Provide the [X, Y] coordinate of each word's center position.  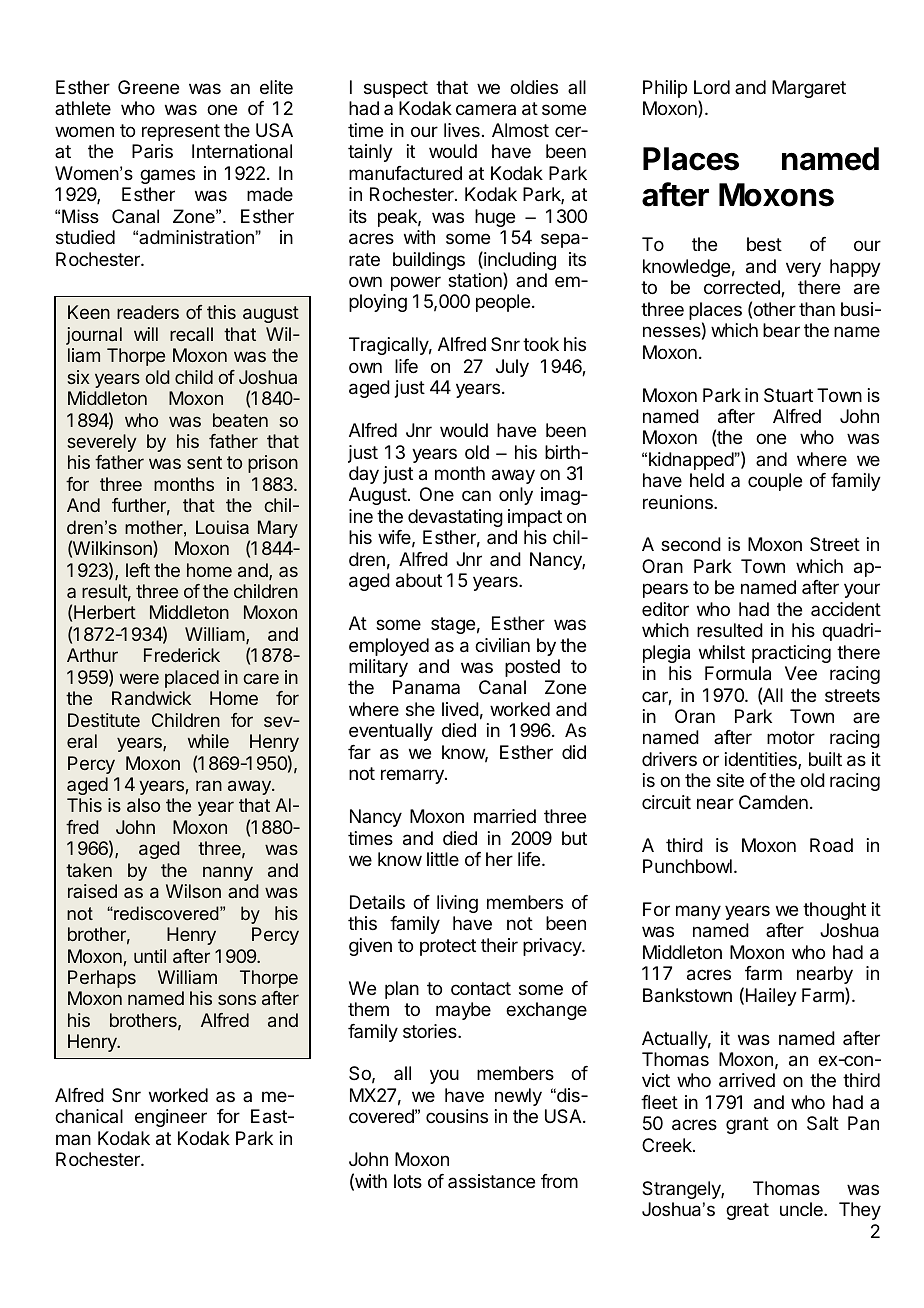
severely [101, 443]
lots [408, 1181]
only [516, 496]
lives [462, 130]
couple [775, 482]
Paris [152, 151]
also [143, 805]
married [505, 816]
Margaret [809, 89]
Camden [773, 802]
